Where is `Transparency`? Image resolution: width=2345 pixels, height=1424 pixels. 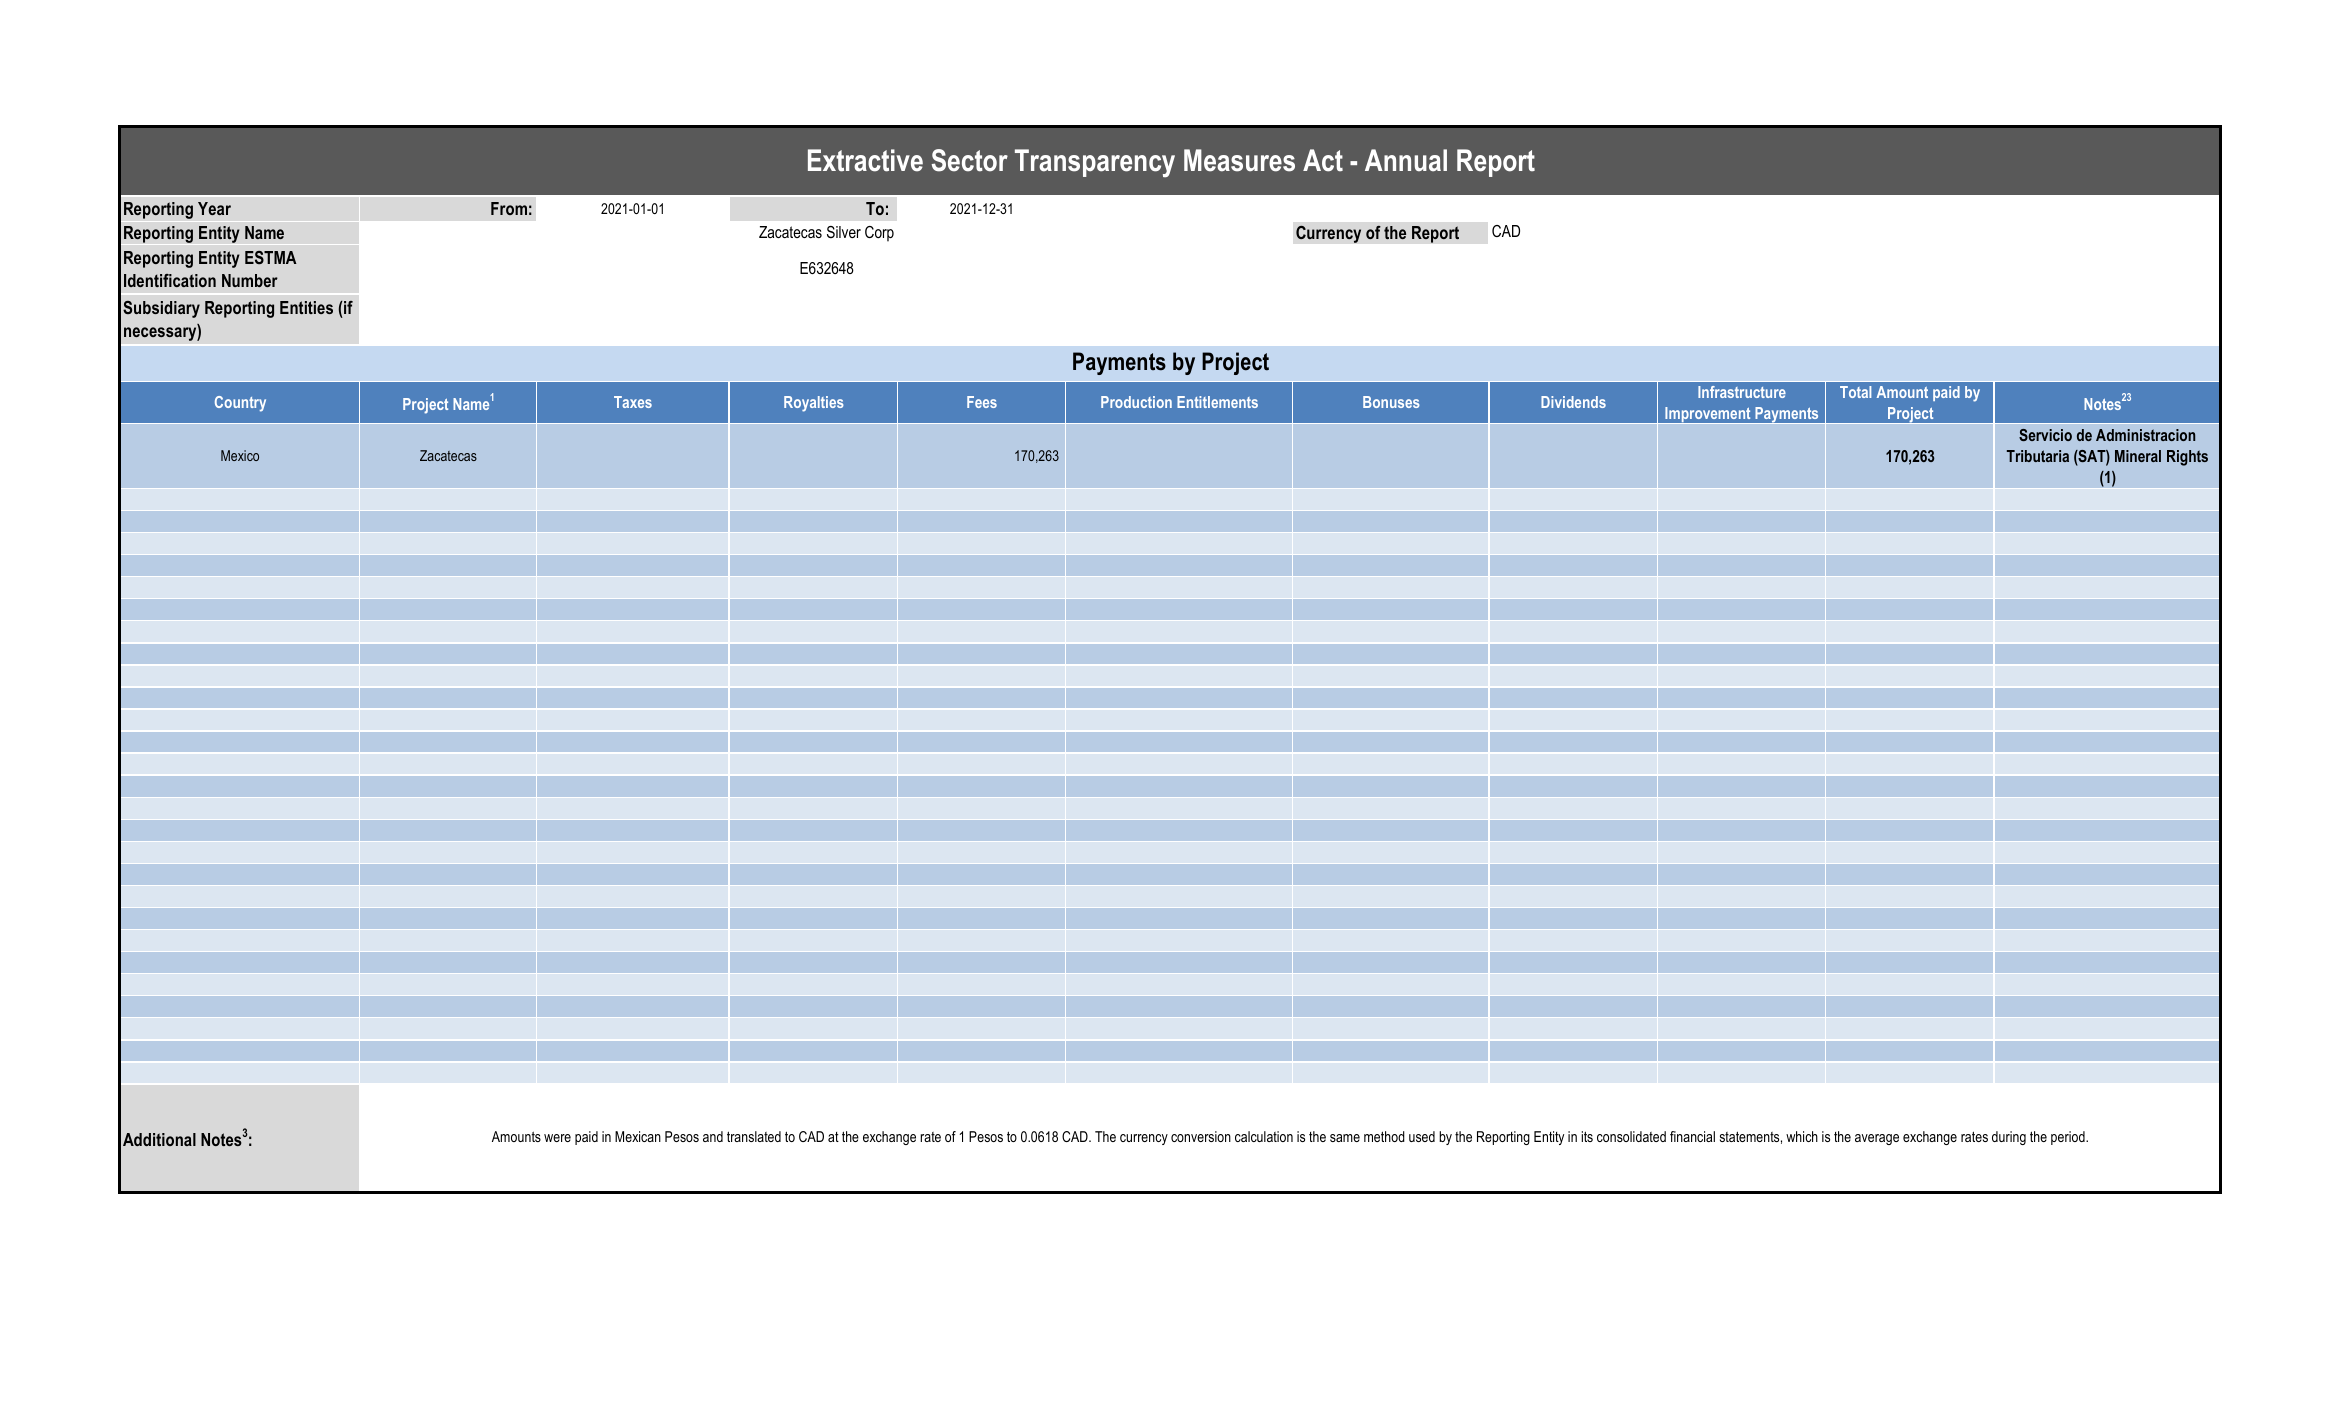 Transparency is located at coordinates (1095, 163).
